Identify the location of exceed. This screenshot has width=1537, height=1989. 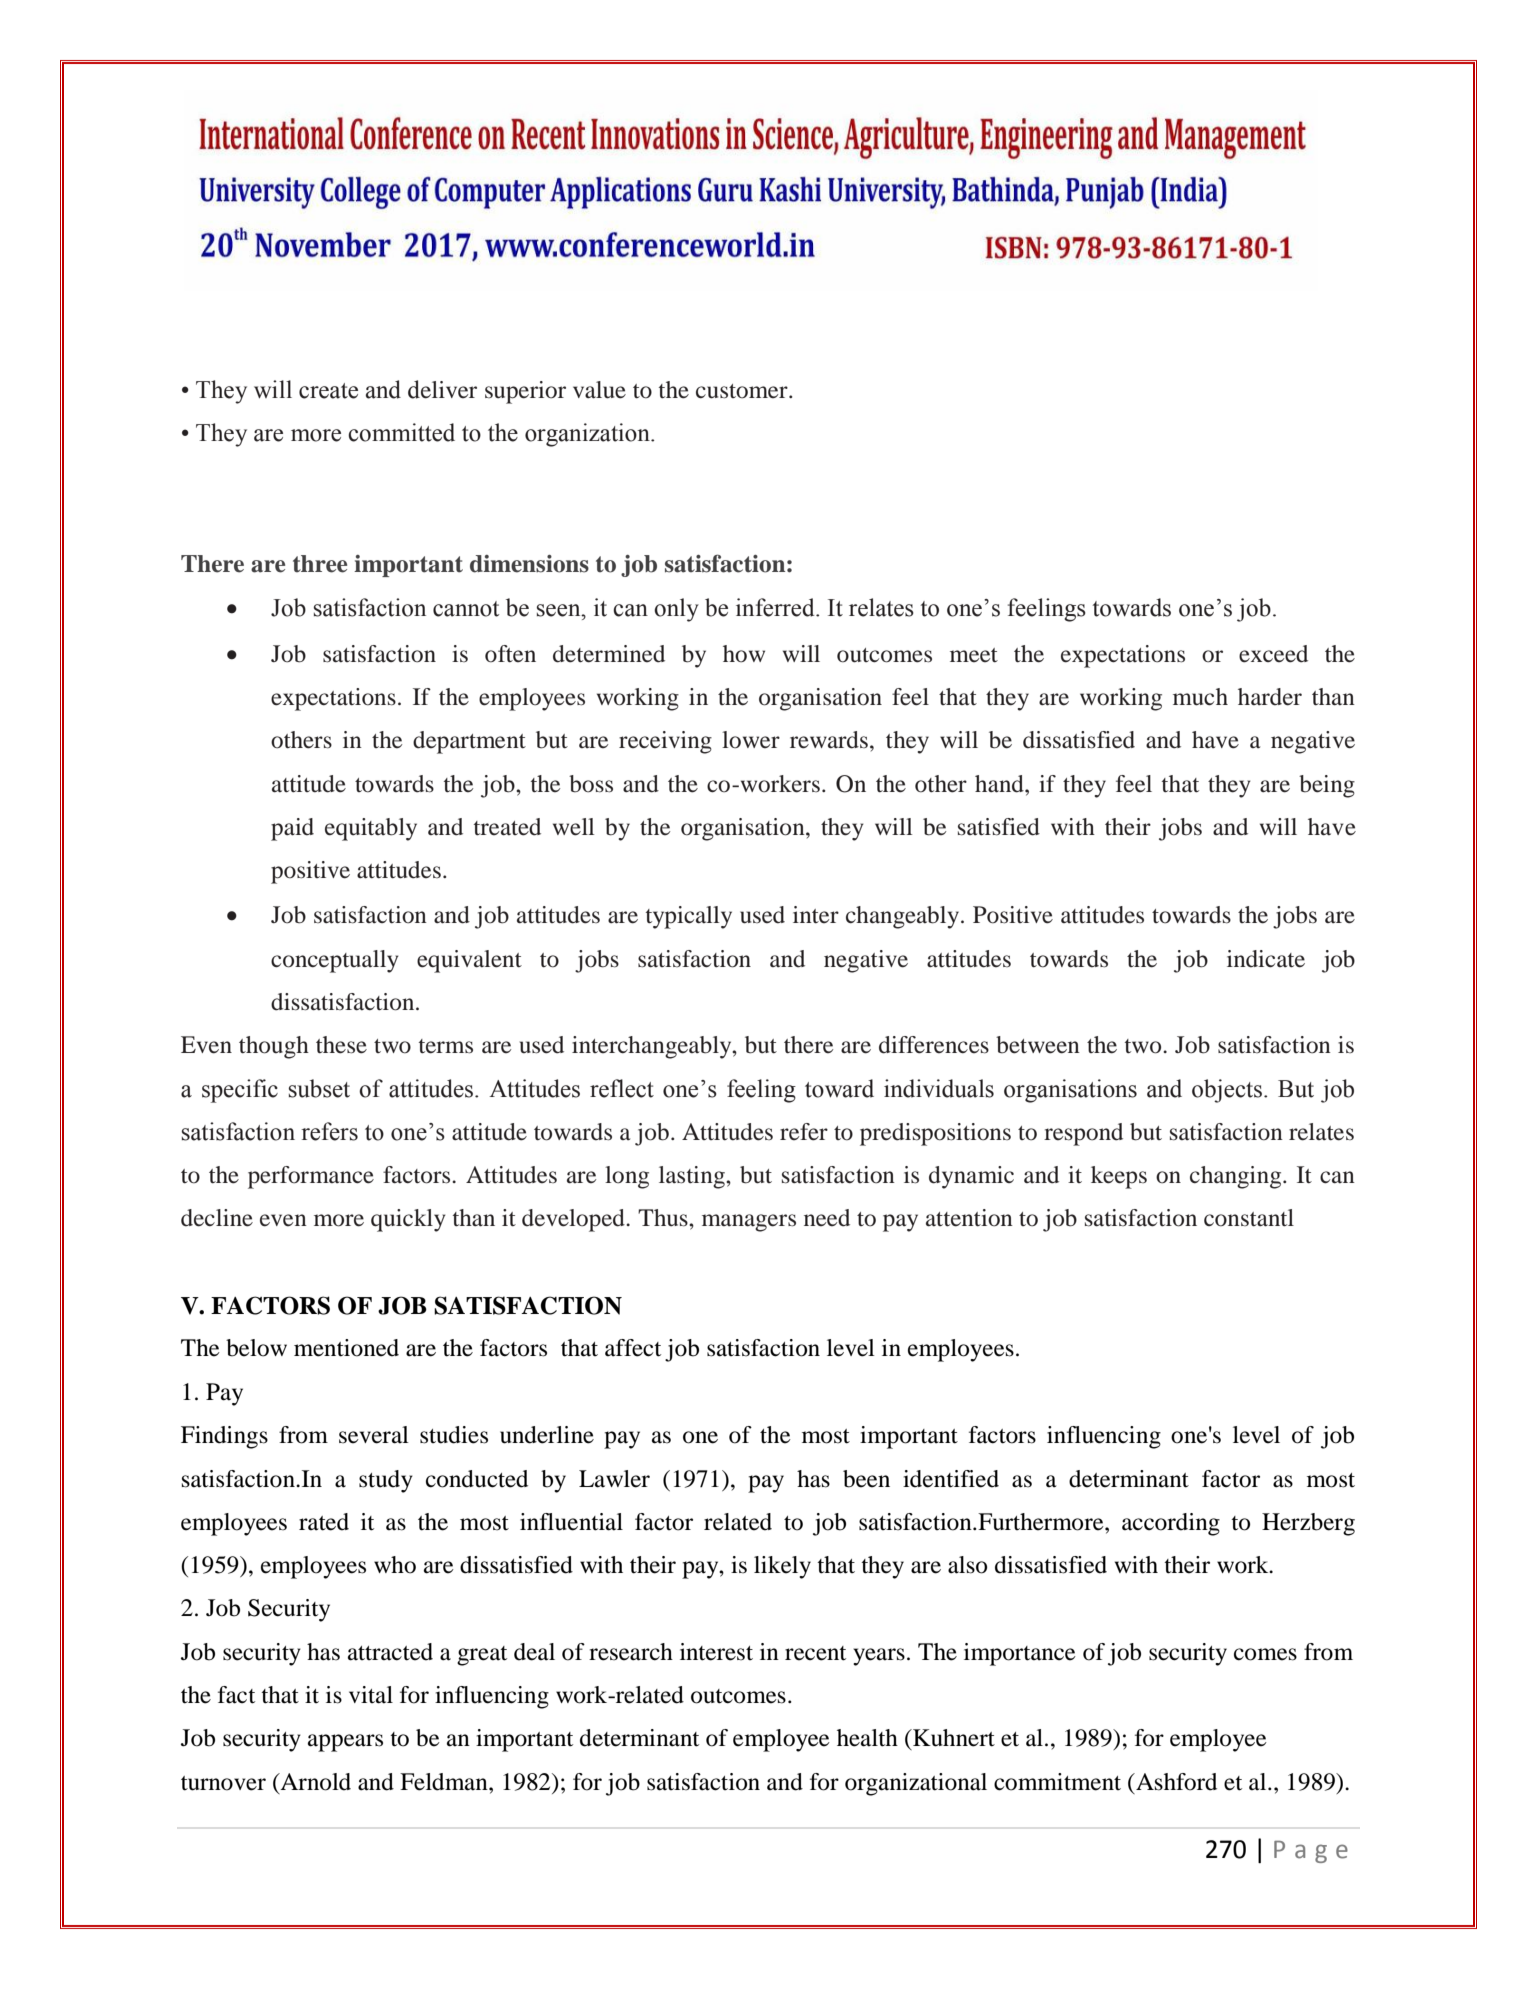
(1273, 654).
